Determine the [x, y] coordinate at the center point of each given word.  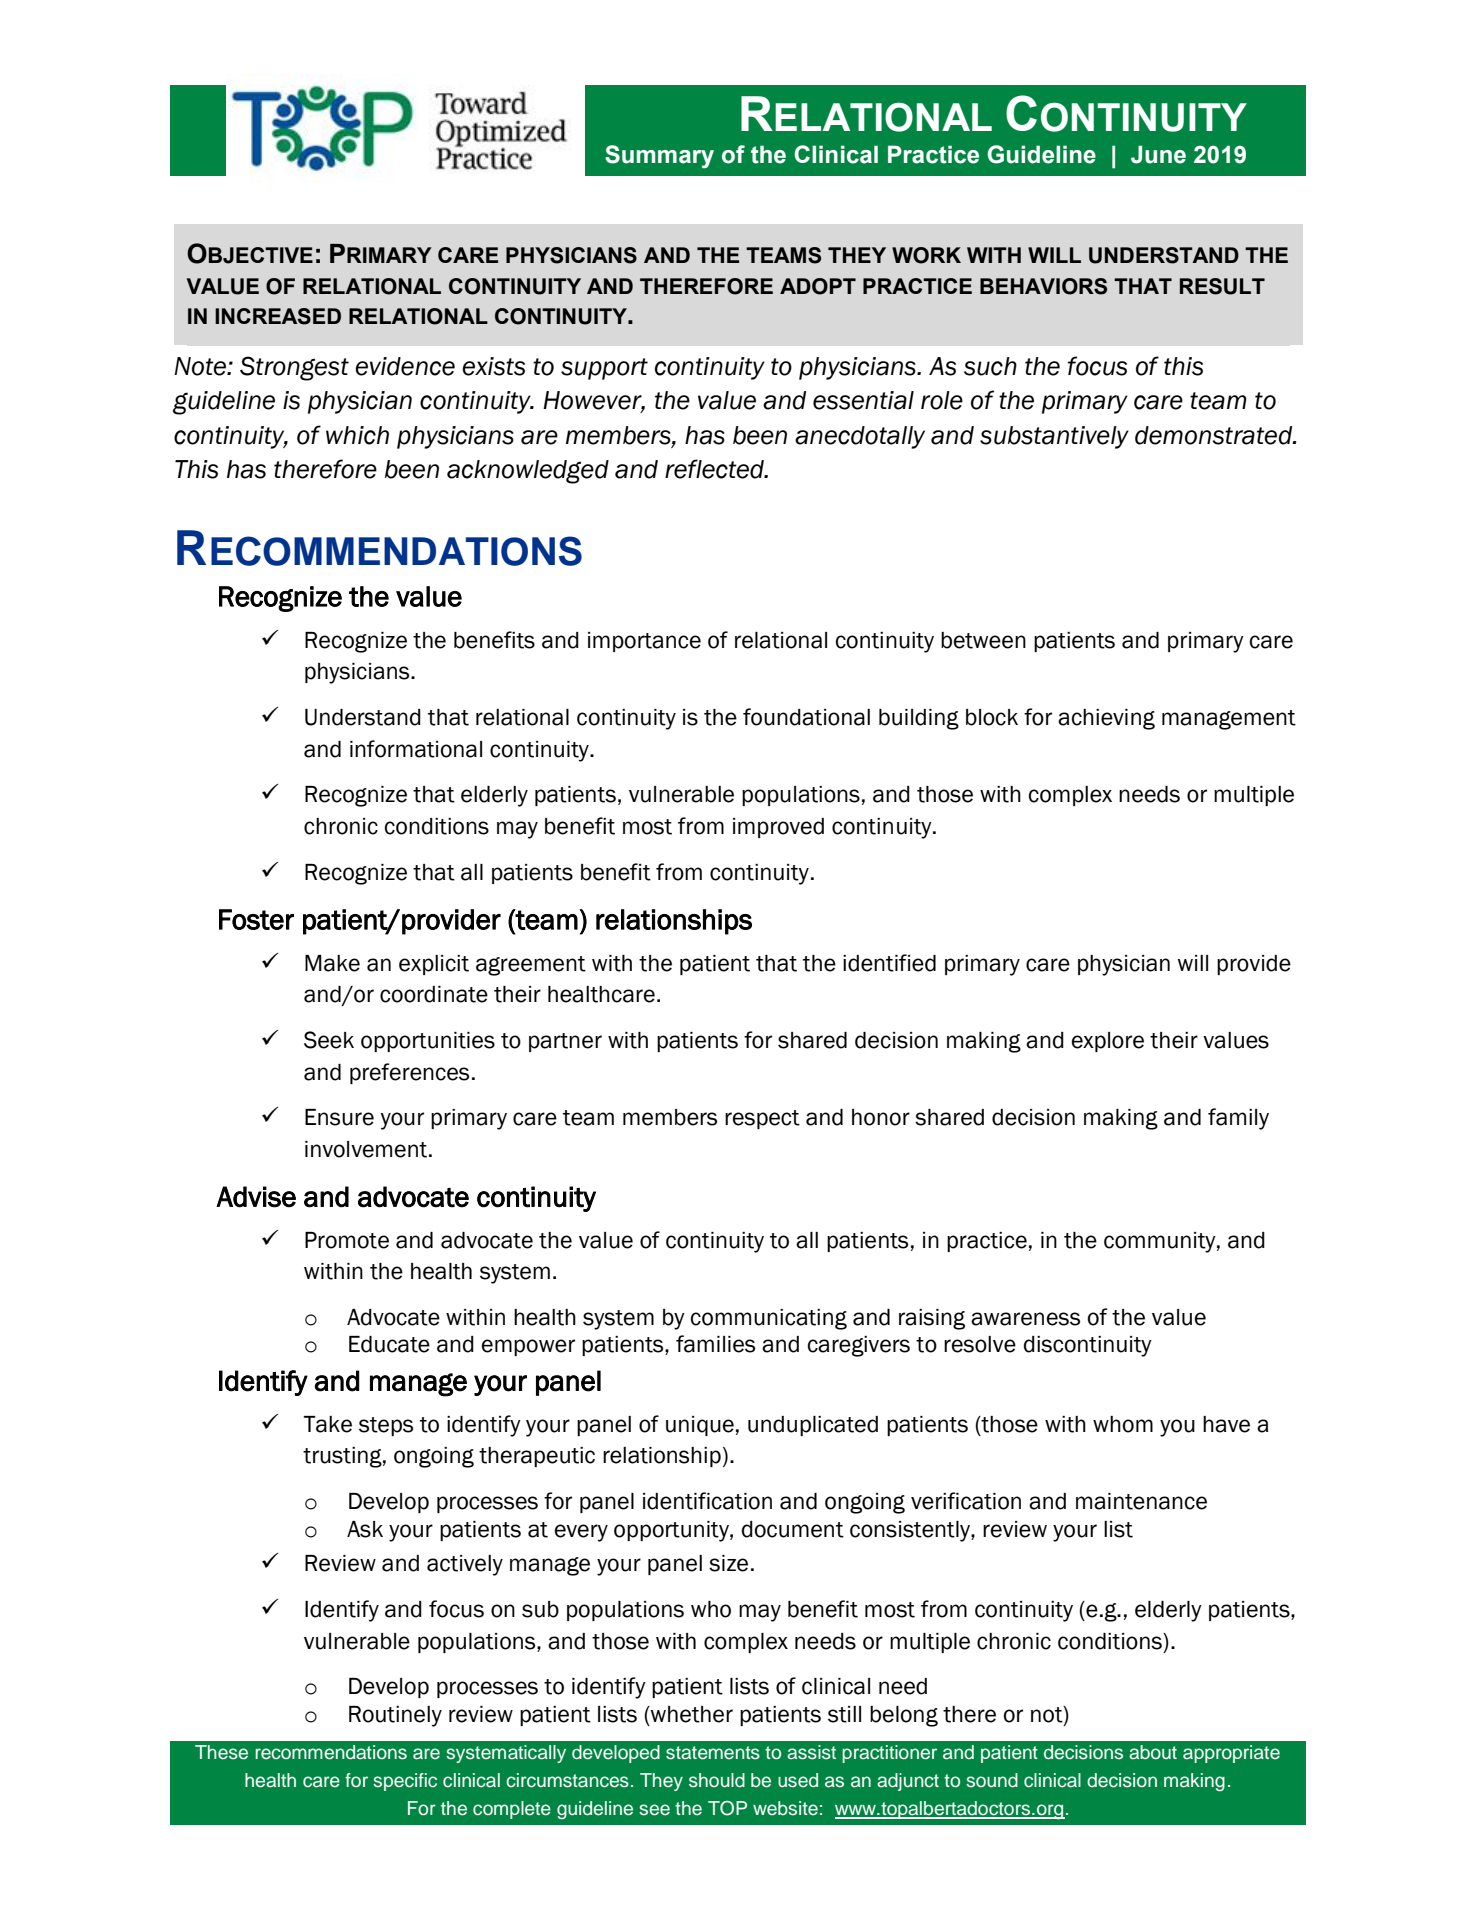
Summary [659, 156]
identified [889, 963]
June [1158, 154]
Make [332, 963]
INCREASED [278, 316]
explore [1108, 1042]
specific [405, 1782]
